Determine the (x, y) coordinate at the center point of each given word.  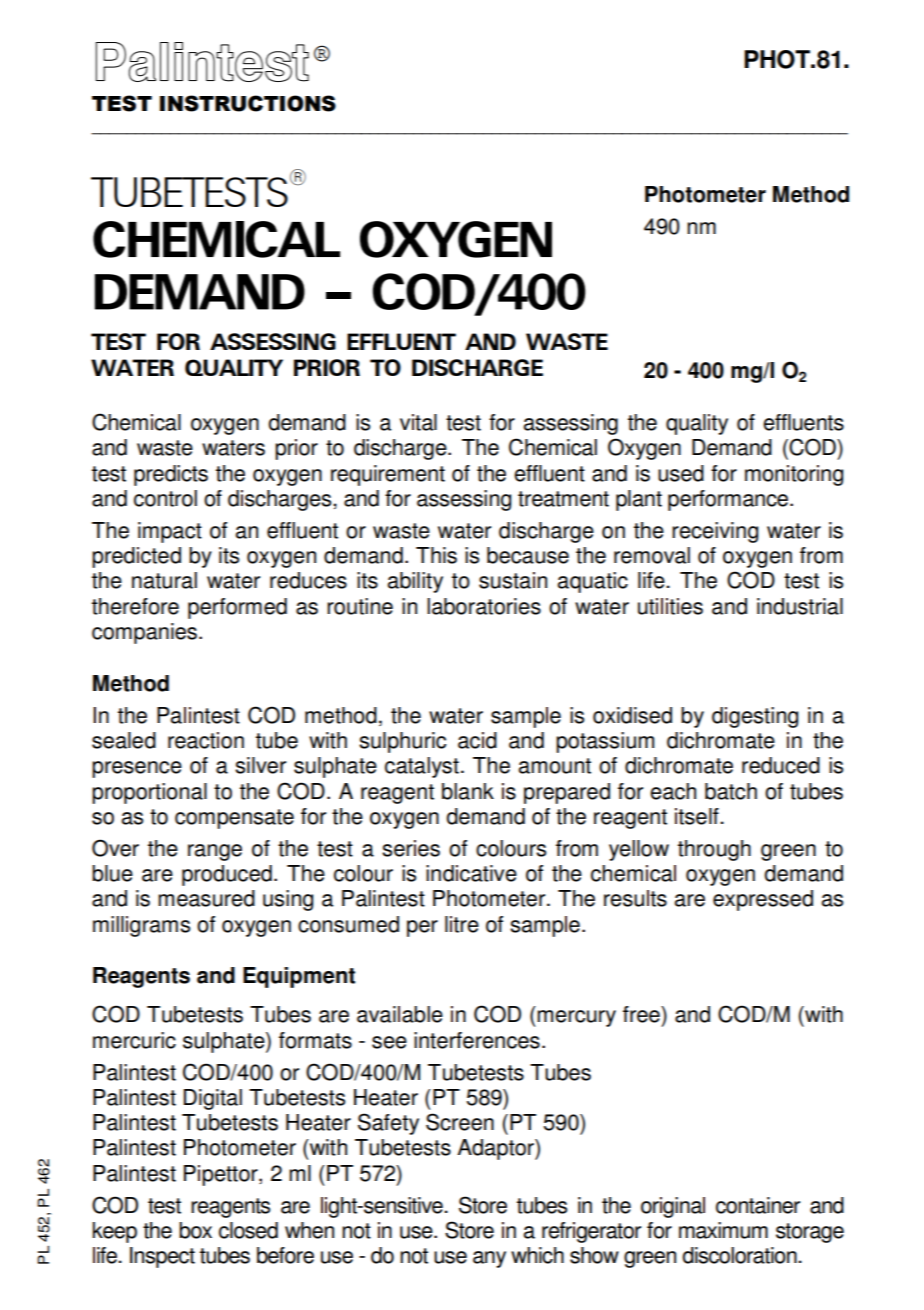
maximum (723, 1230)
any (489, 1259)
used (681, 473)
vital (418, 422)
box (195, 1230)
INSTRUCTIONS (248, 103)
